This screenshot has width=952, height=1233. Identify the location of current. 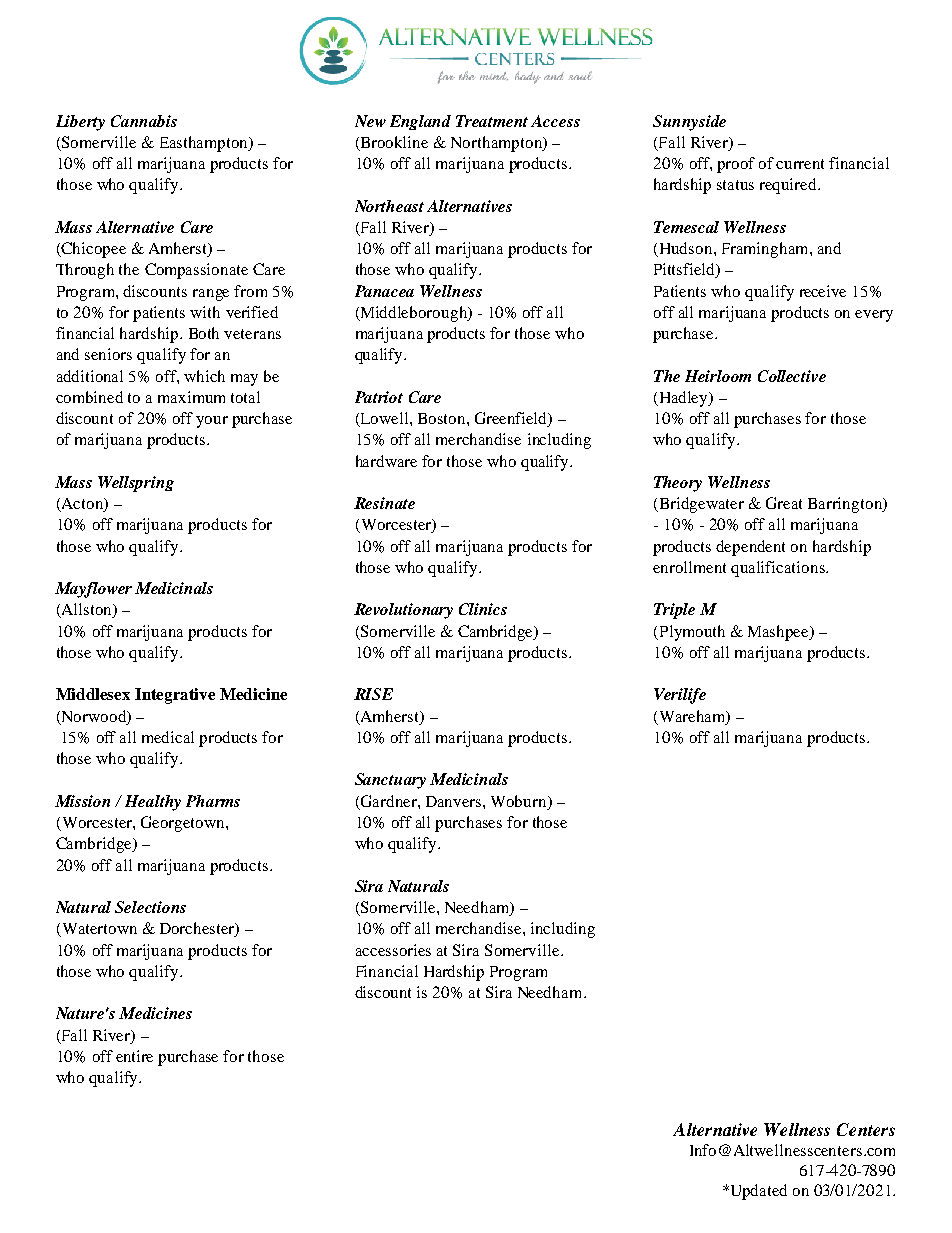
(800, 164).
